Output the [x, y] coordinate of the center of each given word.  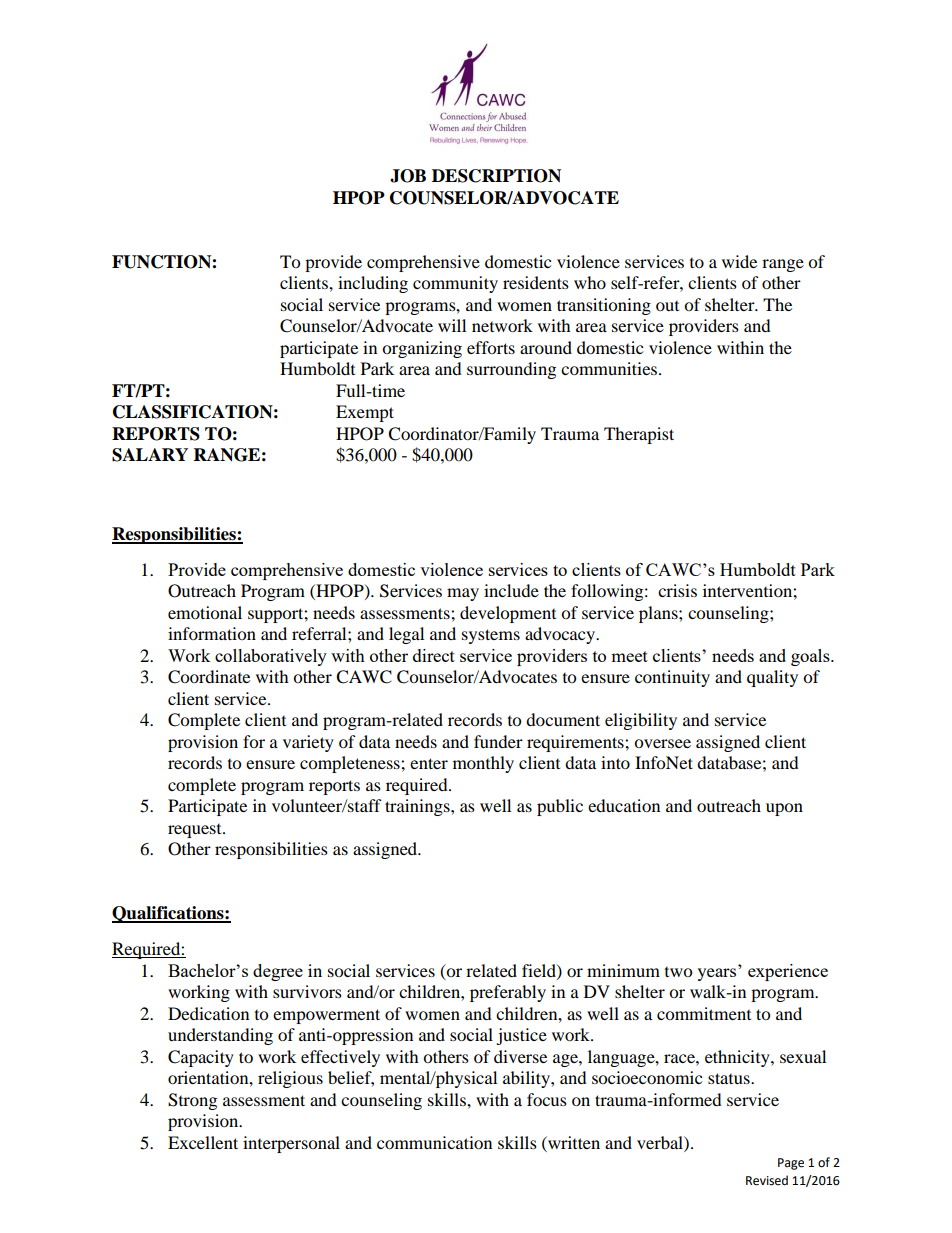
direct [434, 655]
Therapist [639, 435]
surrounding [511, 370]
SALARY [150, 455]
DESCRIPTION [496, 176]
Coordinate [209, 677]
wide [739, 261]
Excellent [203, 1142]
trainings [418, 807]
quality [772, 678]
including [373, 284]
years [718, 973]
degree [278, 972]
